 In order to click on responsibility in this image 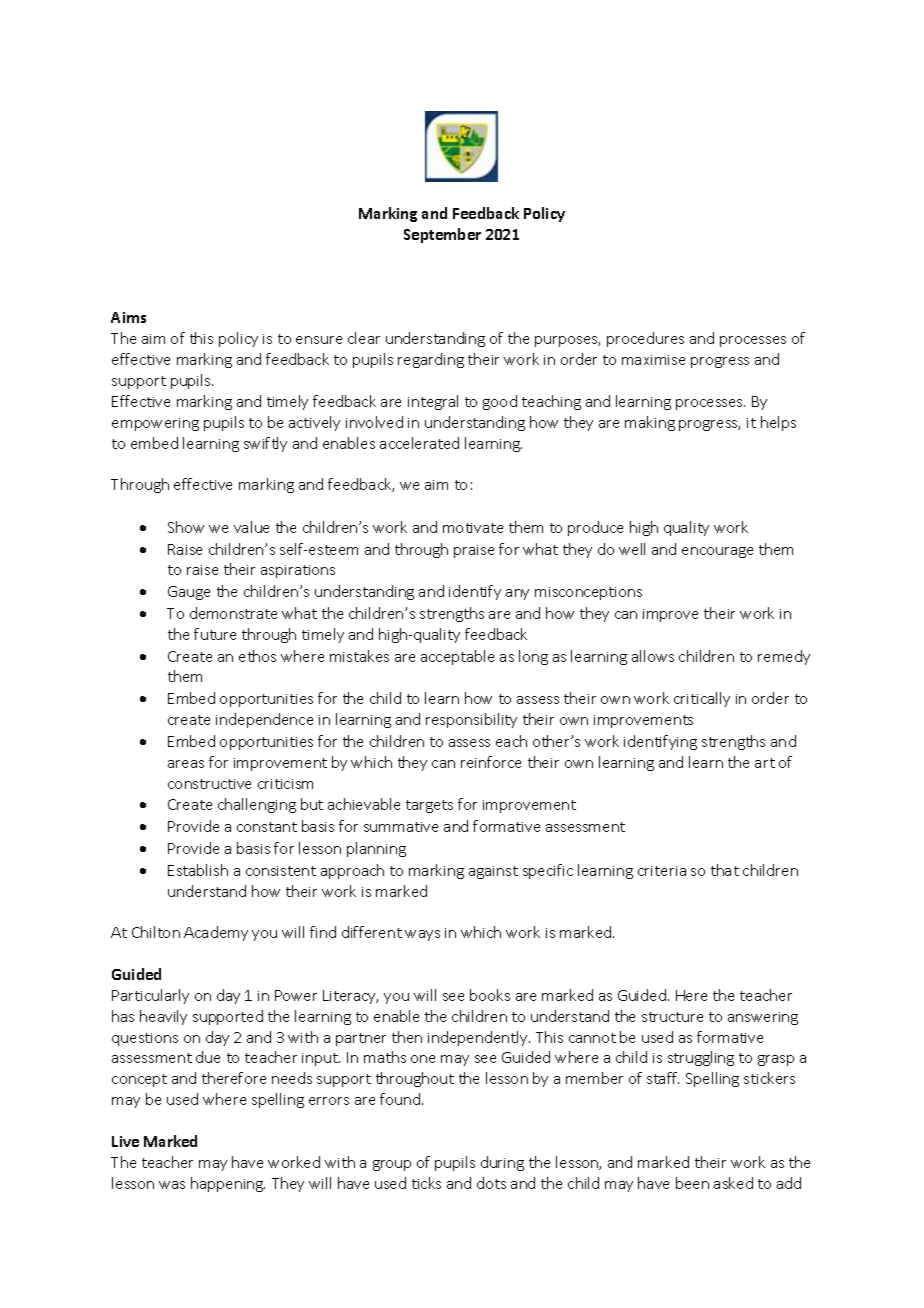, I will do `click(471, 720)`.
